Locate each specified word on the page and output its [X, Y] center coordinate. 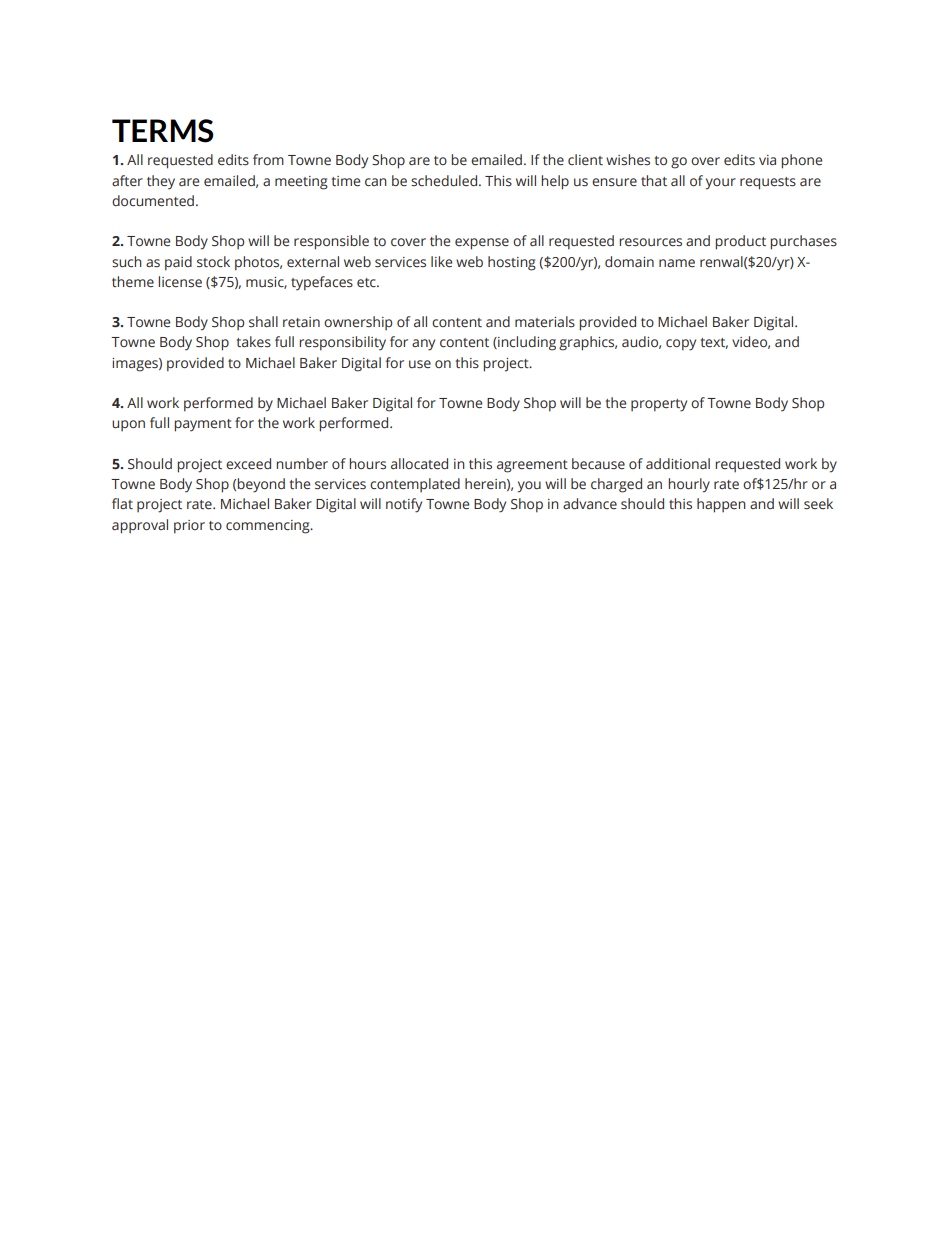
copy [681, 345]
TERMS [162, 131]
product [740, 242]
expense [482, 244]
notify [404, 505]
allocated [419, 464]
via [767, 160]
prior [189, 527]
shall [263, 322]
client [585, 159]
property [659, 405]
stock [213, 262]
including [526, 343]
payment [203, 425]
